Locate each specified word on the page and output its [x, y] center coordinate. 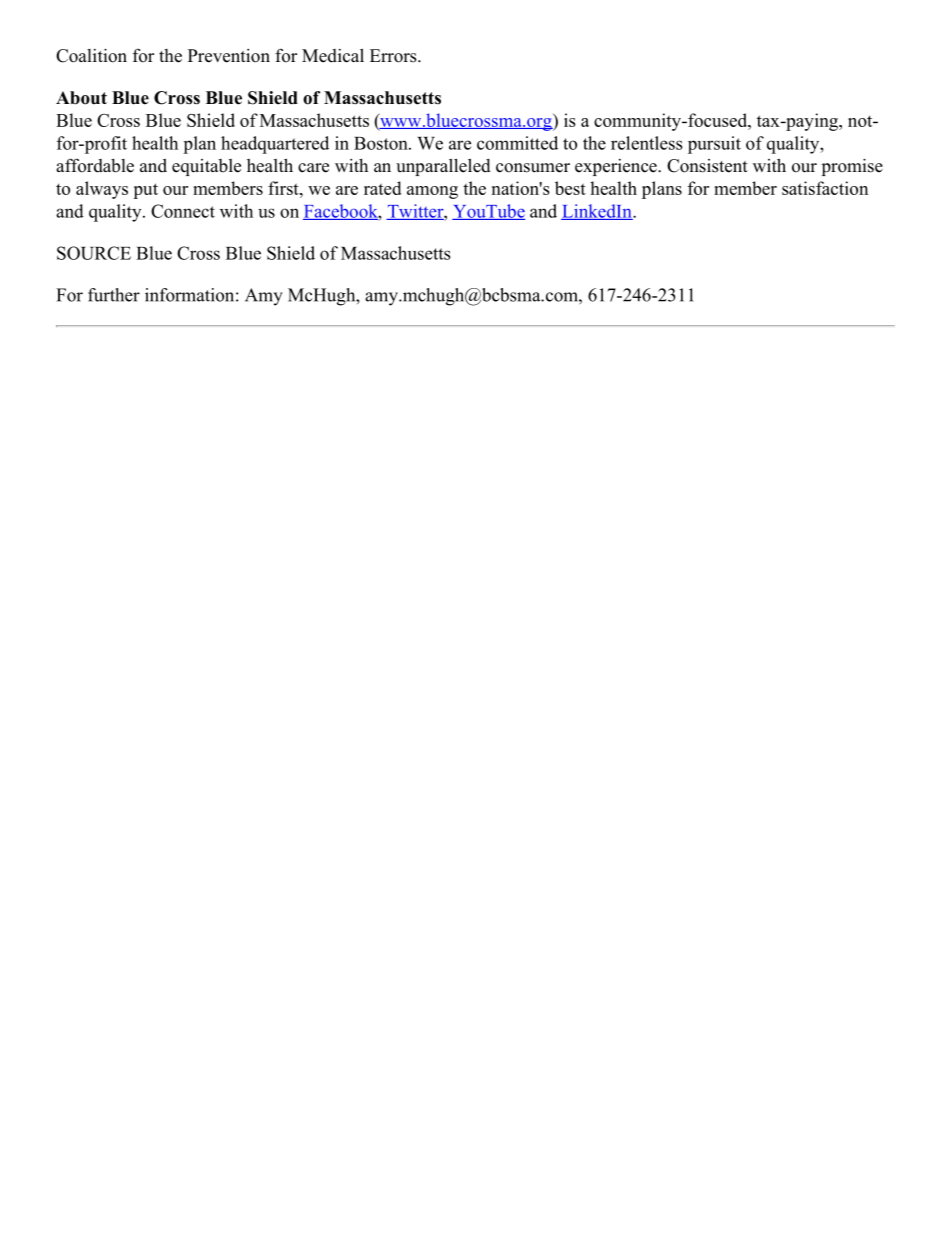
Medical [333, 55]
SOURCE [94, 253]
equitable [206, 167]
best [570, 188]
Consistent [707, 166]
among [432, 192]
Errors [394, 56]
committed [517, 143]
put [145, 191]
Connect [183, 211]
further [114, 295]
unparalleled [443, 167]
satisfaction [825, 188]
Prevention [229, 56]
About [81, 98]
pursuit [714, 145]
